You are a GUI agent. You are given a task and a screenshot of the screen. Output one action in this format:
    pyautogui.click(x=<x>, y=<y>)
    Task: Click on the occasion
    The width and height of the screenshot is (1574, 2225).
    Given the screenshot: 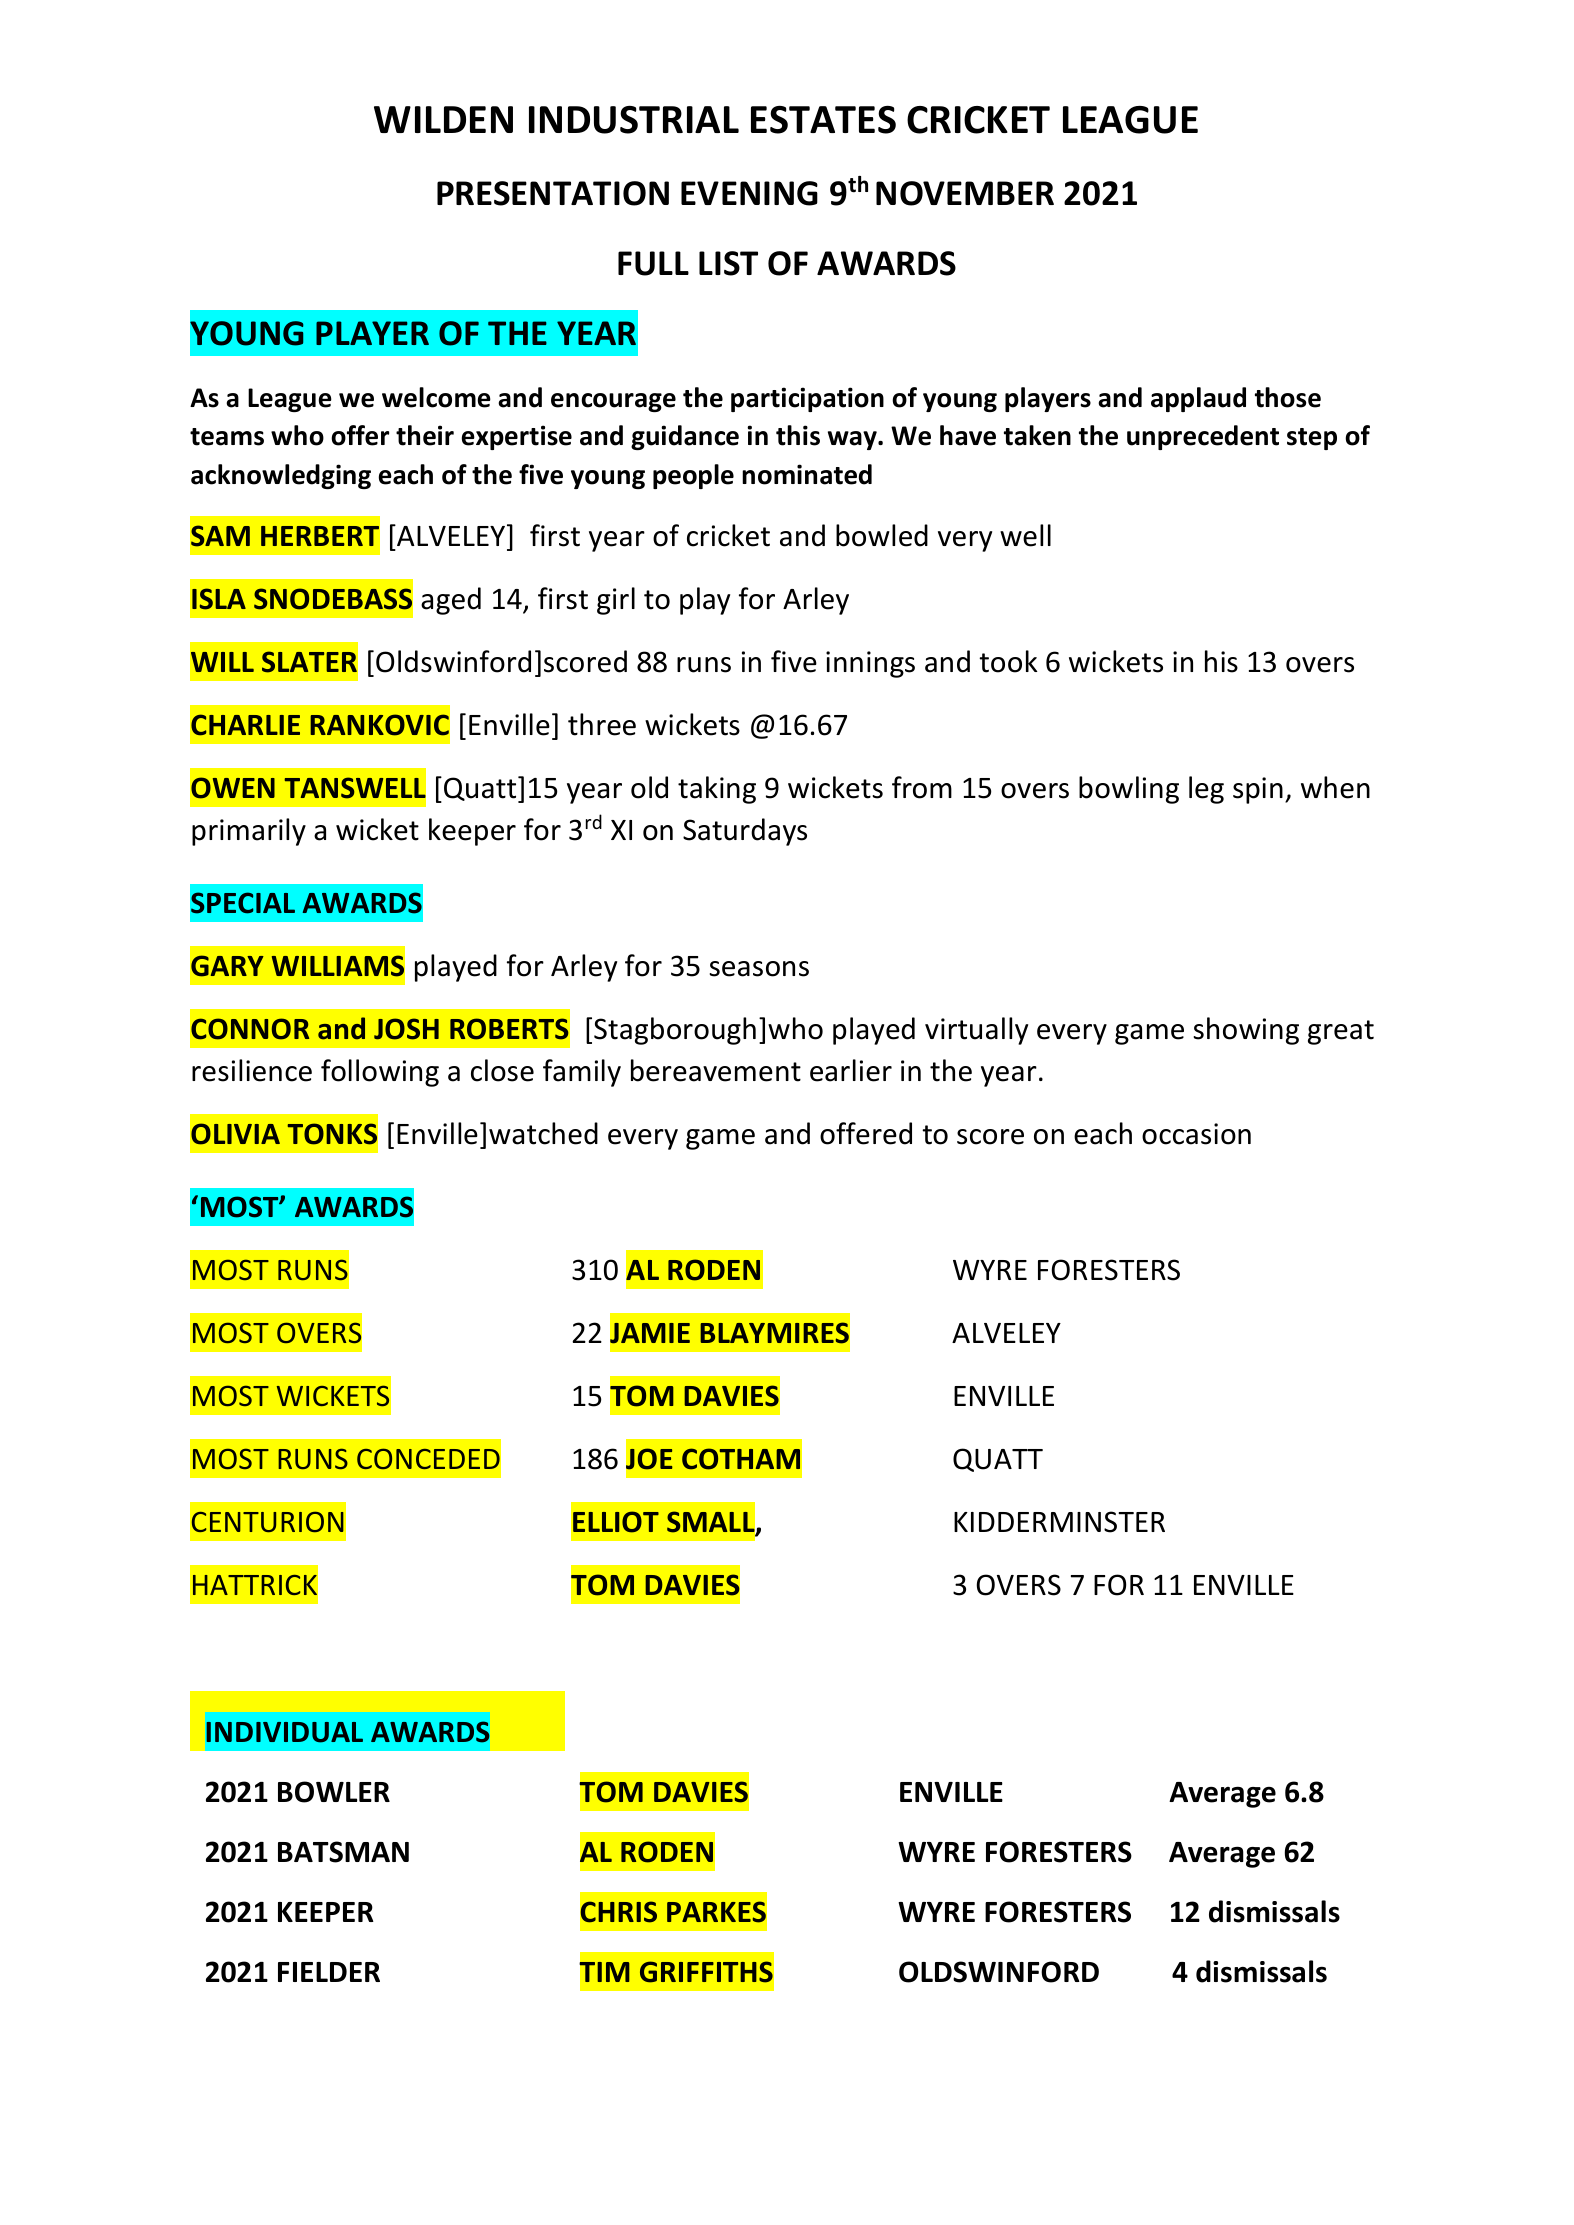 What is the action you would take?
    pyautogui.click(x=1196, y=1134)
